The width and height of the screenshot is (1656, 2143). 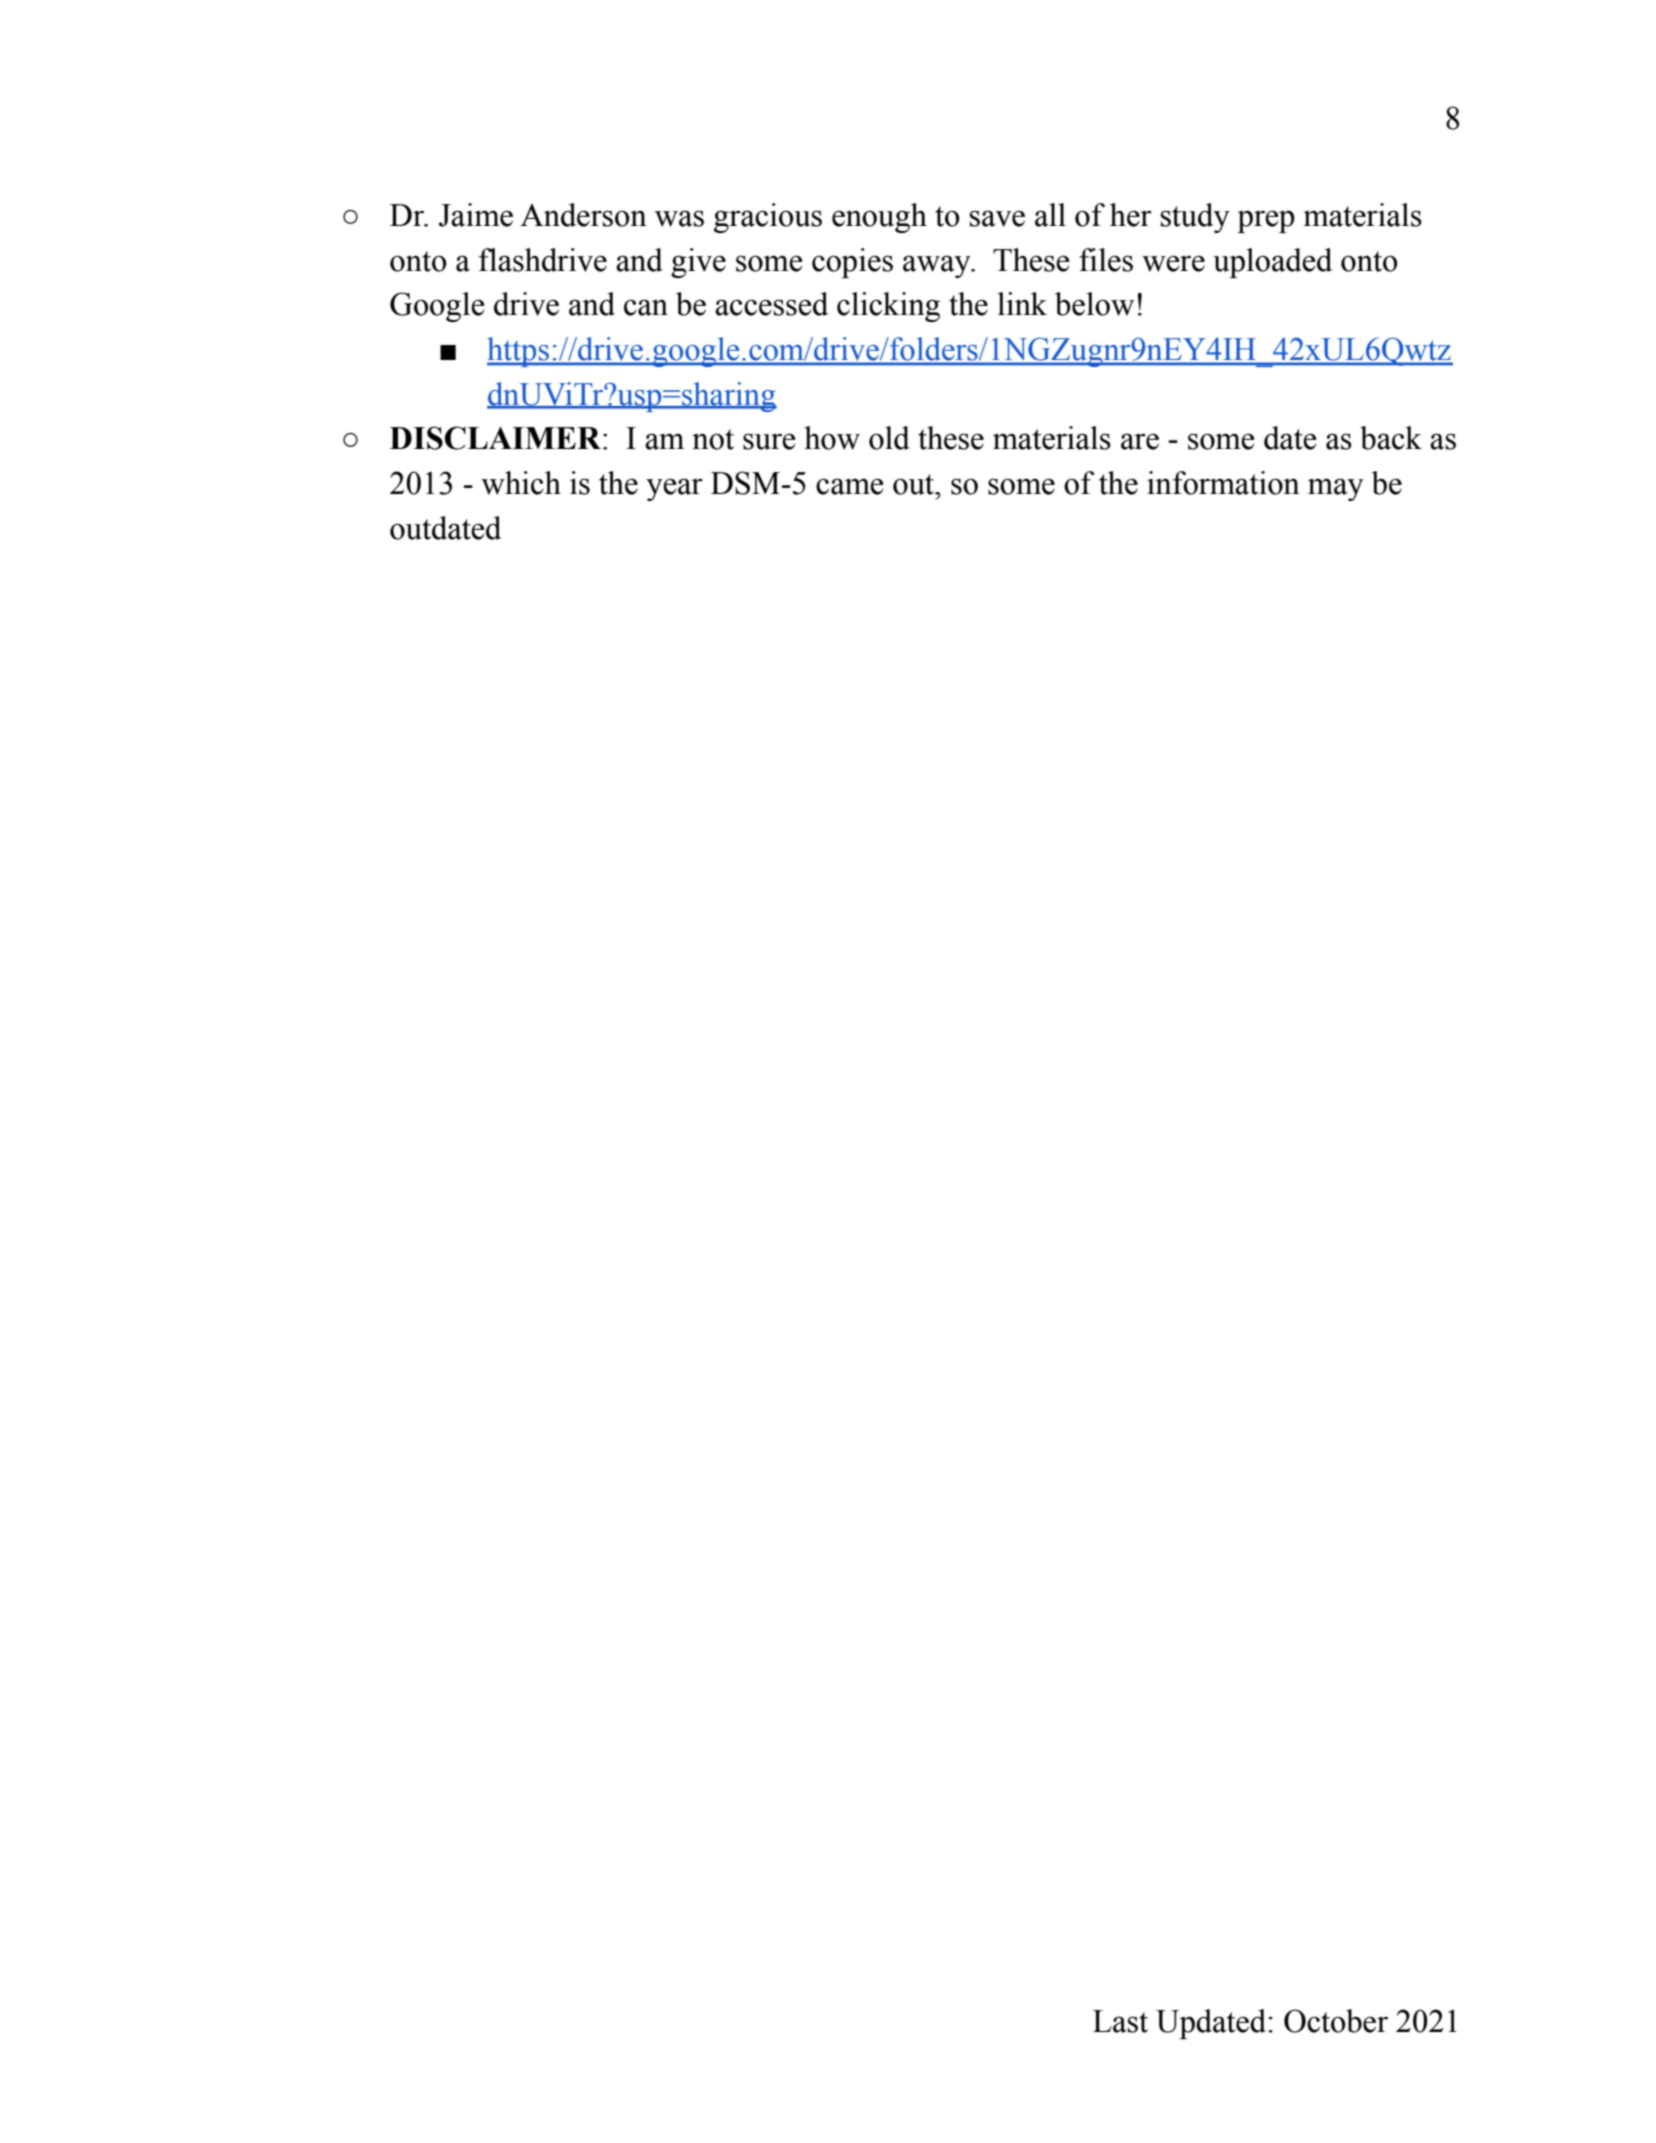 What do you see at coordinates (674, 489) in the screenshot?
I see `year` at bounding box center [674, 489].
